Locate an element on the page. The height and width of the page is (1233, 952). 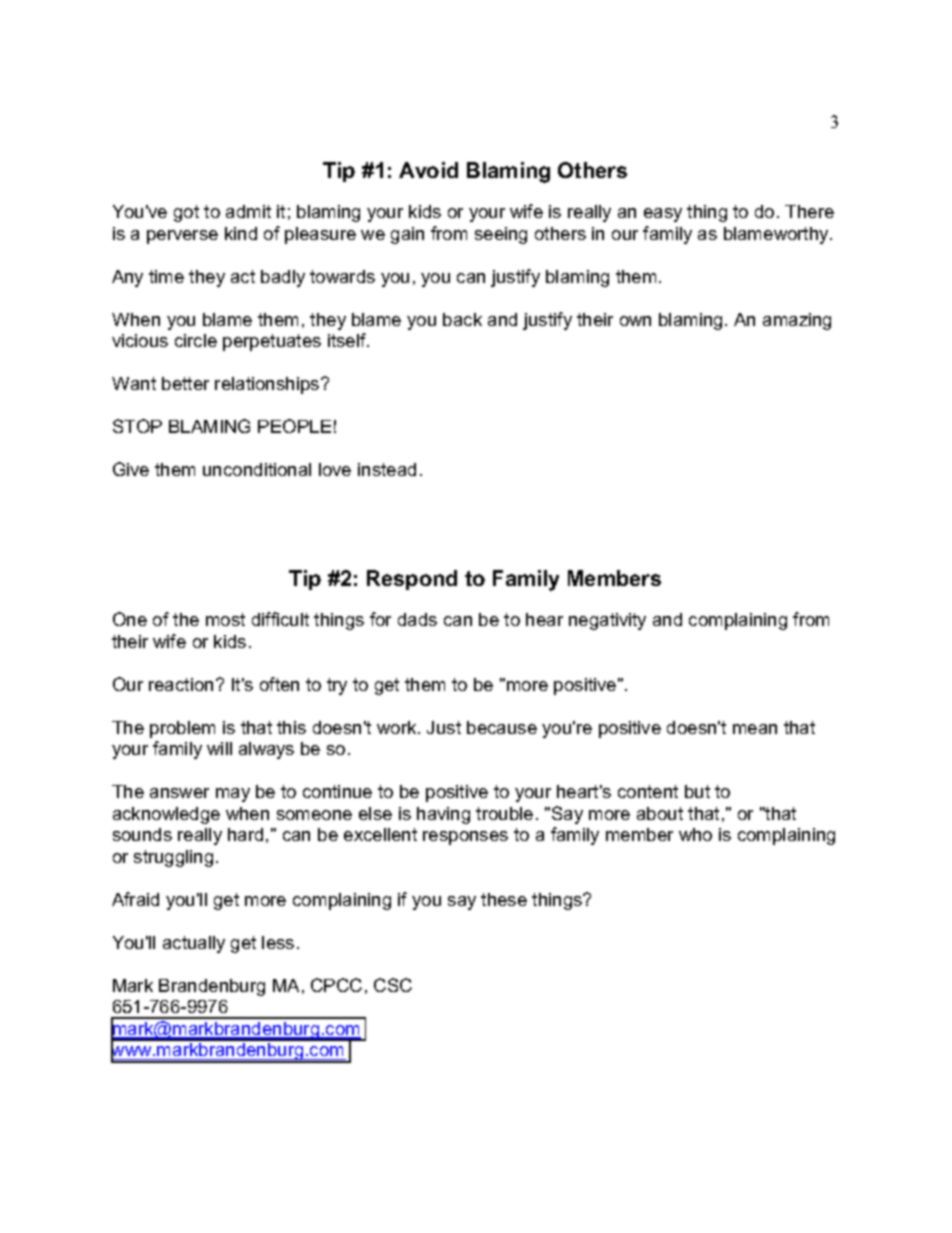
easy is located at coordinates (663, 215).
